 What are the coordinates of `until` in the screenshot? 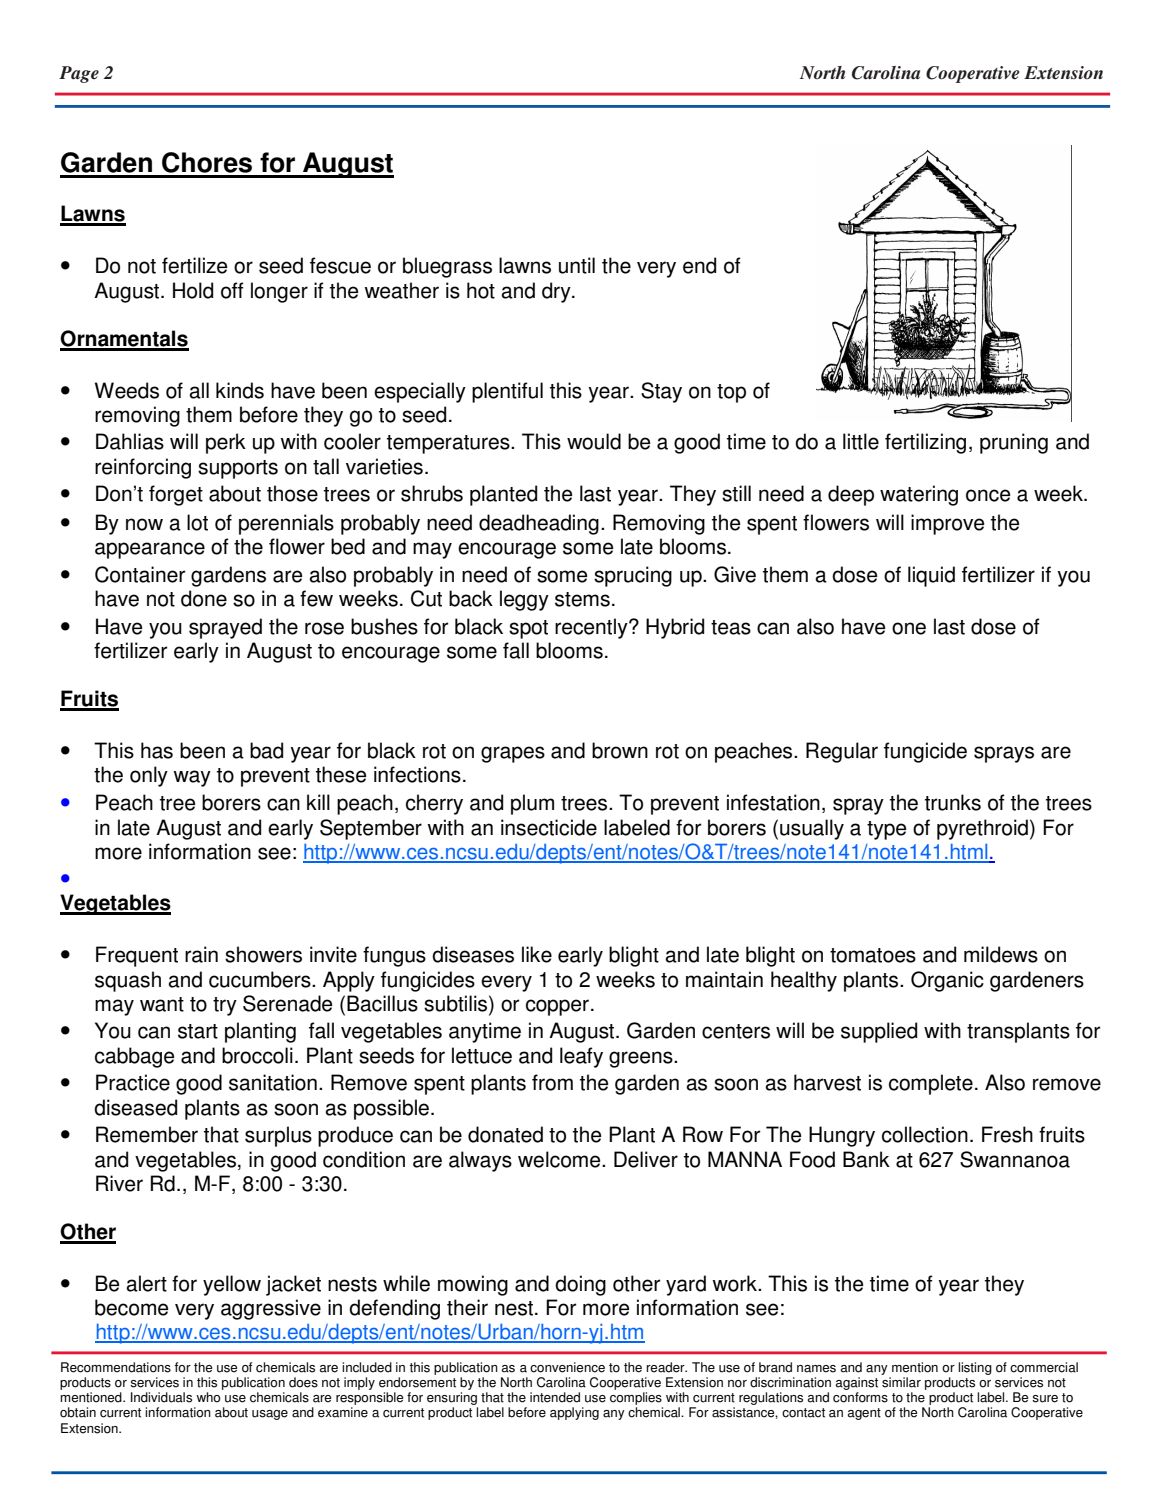 It's located at (577, 265).
